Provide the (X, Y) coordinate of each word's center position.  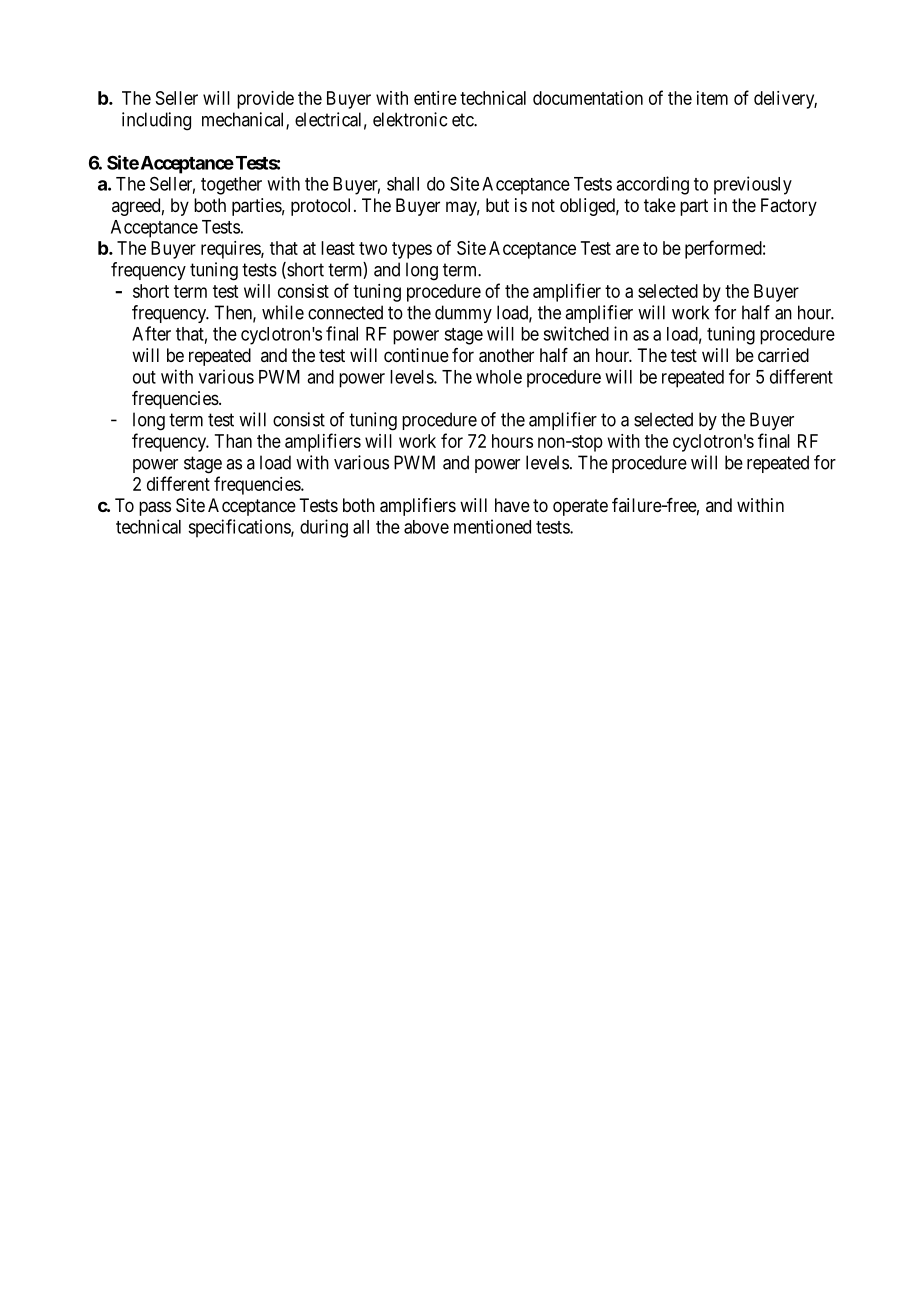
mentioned (492, 526)
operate (580, 507)
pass (155, 508)
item (712, 98)
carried (783, 355)
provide (265, 100)
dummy (463, 314)
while (283, 312)
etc (463, 120)
